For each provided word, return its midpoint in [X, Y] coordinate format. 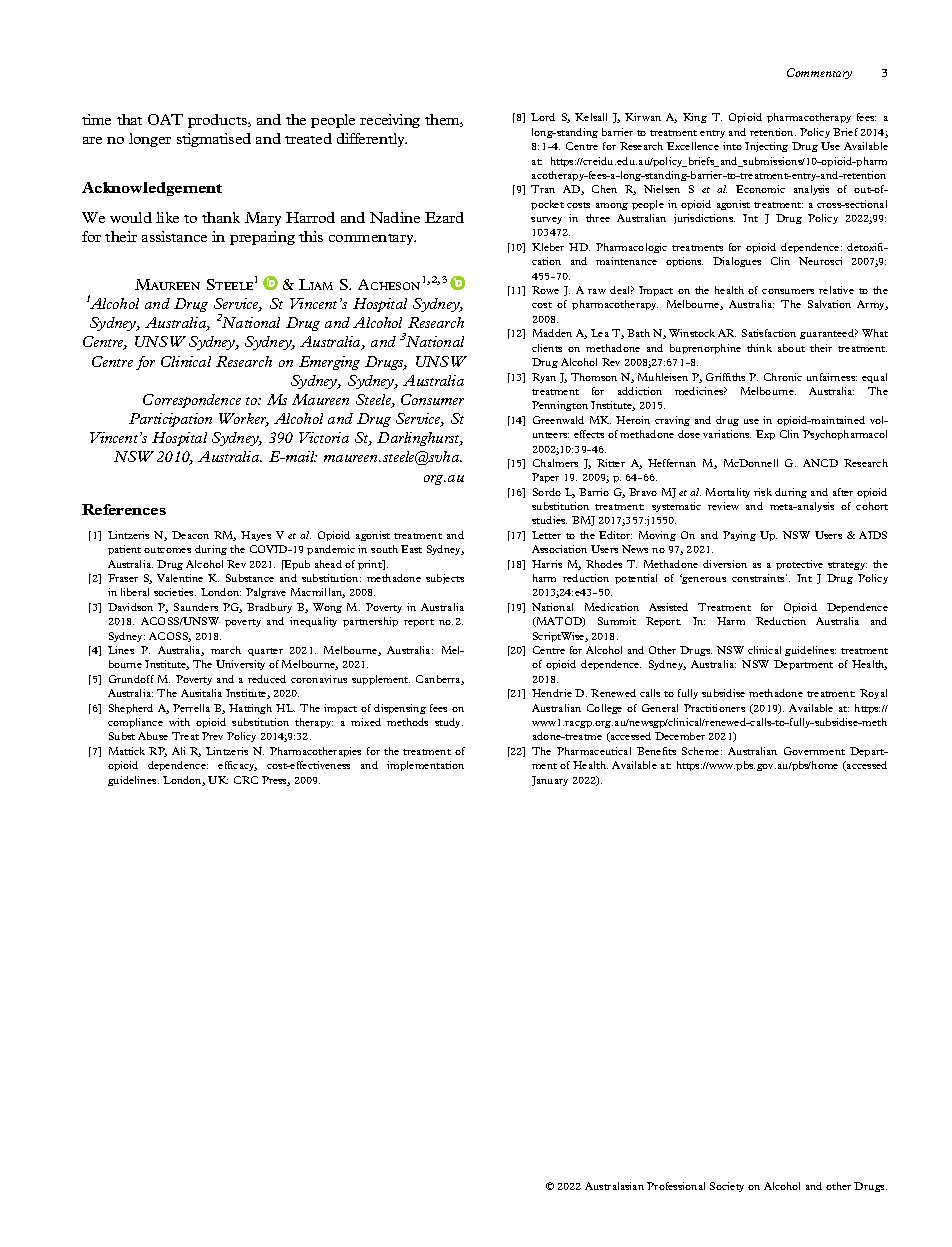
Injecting [766, 147]
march [226, 650]
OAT [165, 119]
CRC [246, 780]
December [680, 736]
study [449, 723]
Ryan [544, 378]
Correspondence [192, 401]
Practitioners [714, 708]
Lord [543, 117]
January [550, 781]
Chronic [783, 377]
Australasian [614, 1186]
